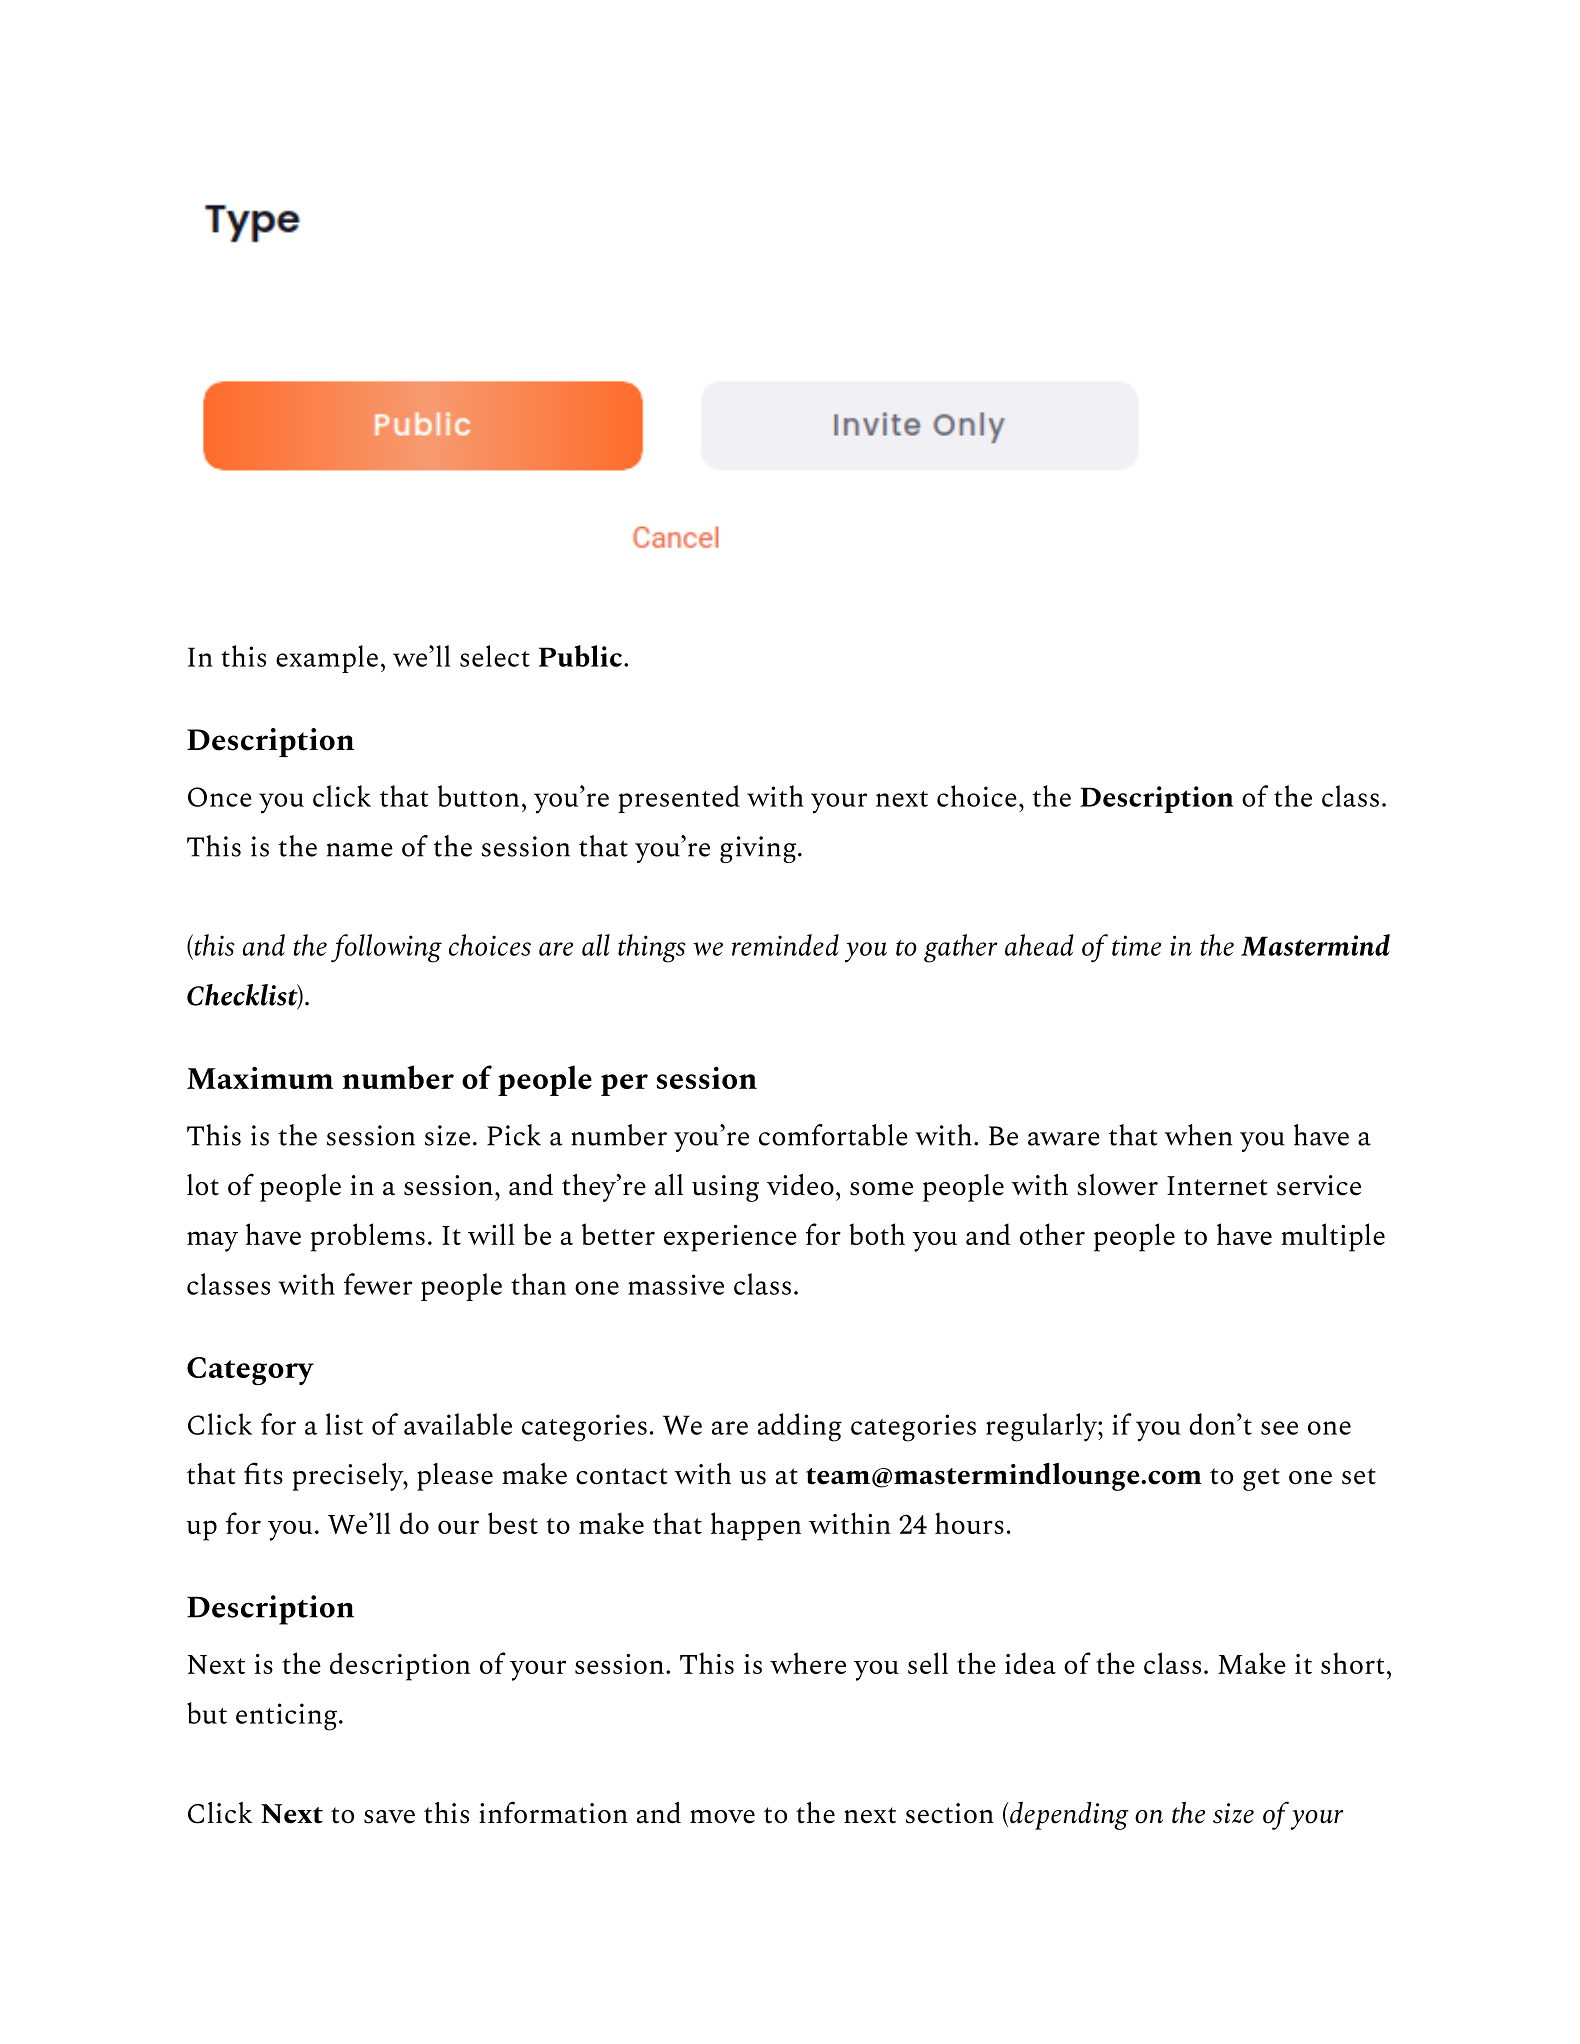 The height and width of the image is (2044, 1580). Describe the element at coordinates (327, 659) in the image. I see `example` at that location.
